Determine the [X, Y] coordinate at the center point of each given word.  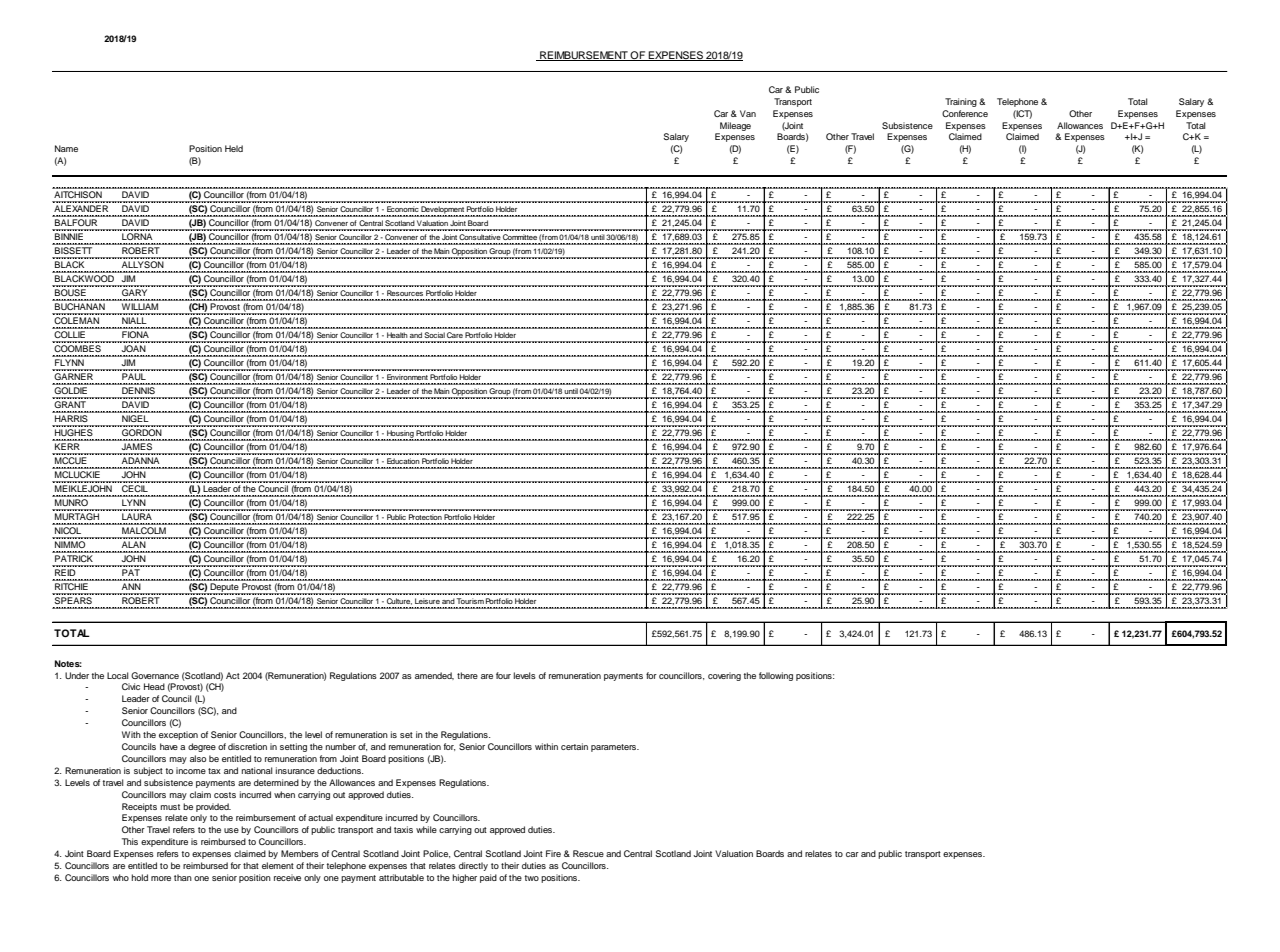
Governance [155, 675]
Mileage [735, 126]
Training [961, 102]
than [183, 877]
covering [724, 676]
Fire [553, 853]
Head [154, 686]
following [776, 676]
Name [66, 148]
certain [574, 746]
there [467, 675]
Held [234, 148]
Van [748, 113]
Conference [965, 113]
